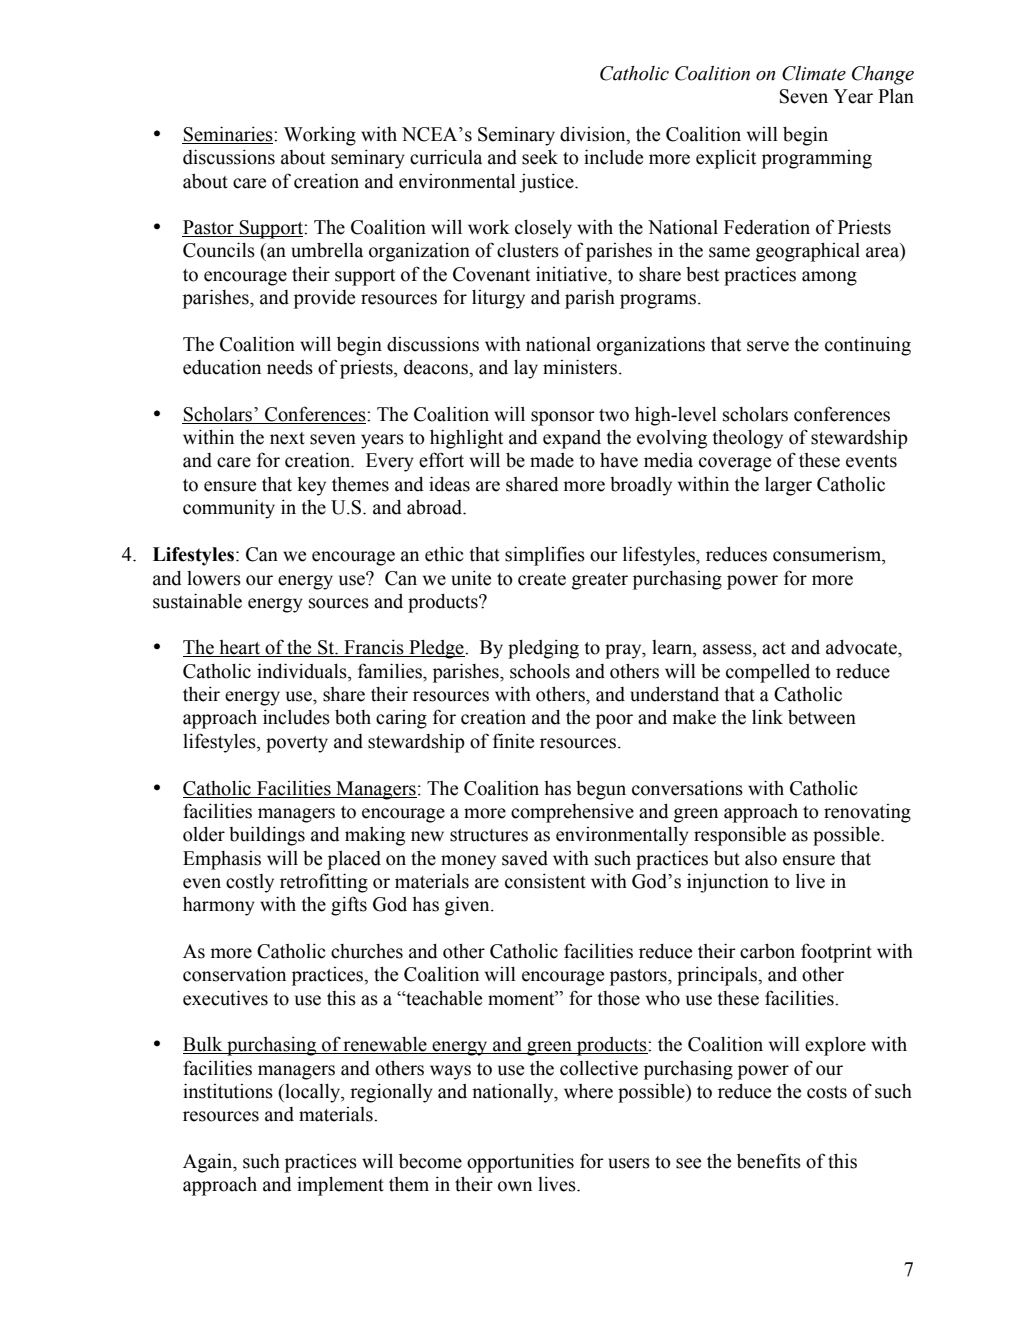 The image size is (1036, 1341). What do you see at coordinates (287, 438) in the document?
I see `next` at bounding box center [287, 438].
